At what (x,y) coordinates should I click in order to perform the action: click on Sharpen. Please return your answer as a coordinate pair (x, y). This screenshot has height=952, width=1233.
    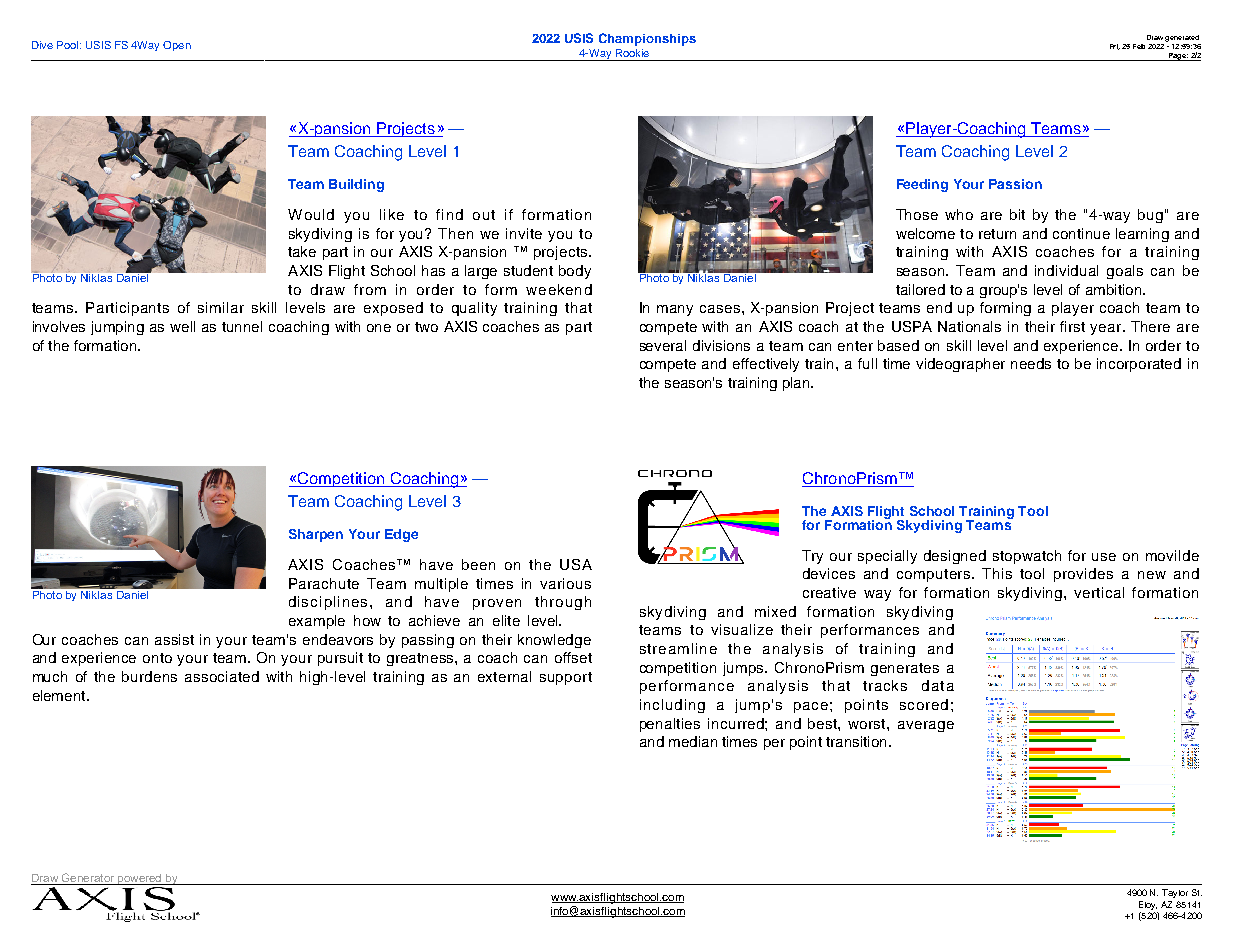
    Looking at the image, I should click on (316, 535).
